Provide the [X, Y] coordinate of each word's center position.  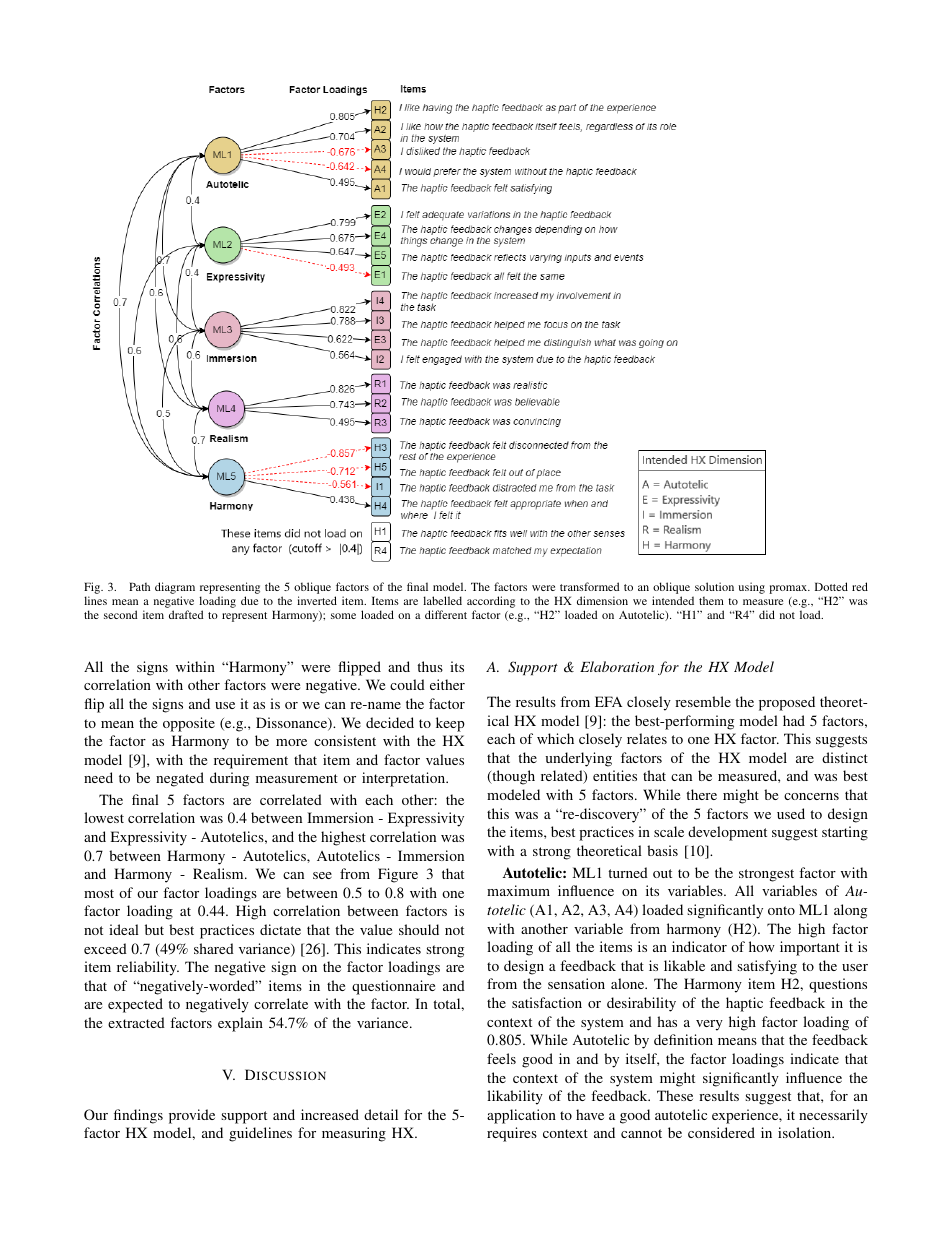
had [794, 720]
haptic [744, 1004]
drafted [186, 614]
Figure [398, 875]
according [491, 602]
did [767, 614]
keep [450, 724]
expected [135, 1005]
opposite [189, 724]
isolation [806, 1132]
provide [192, 1116]
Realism [219, 873]
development [727, 833]
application [521, 1116]
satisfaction [547, 1002]
